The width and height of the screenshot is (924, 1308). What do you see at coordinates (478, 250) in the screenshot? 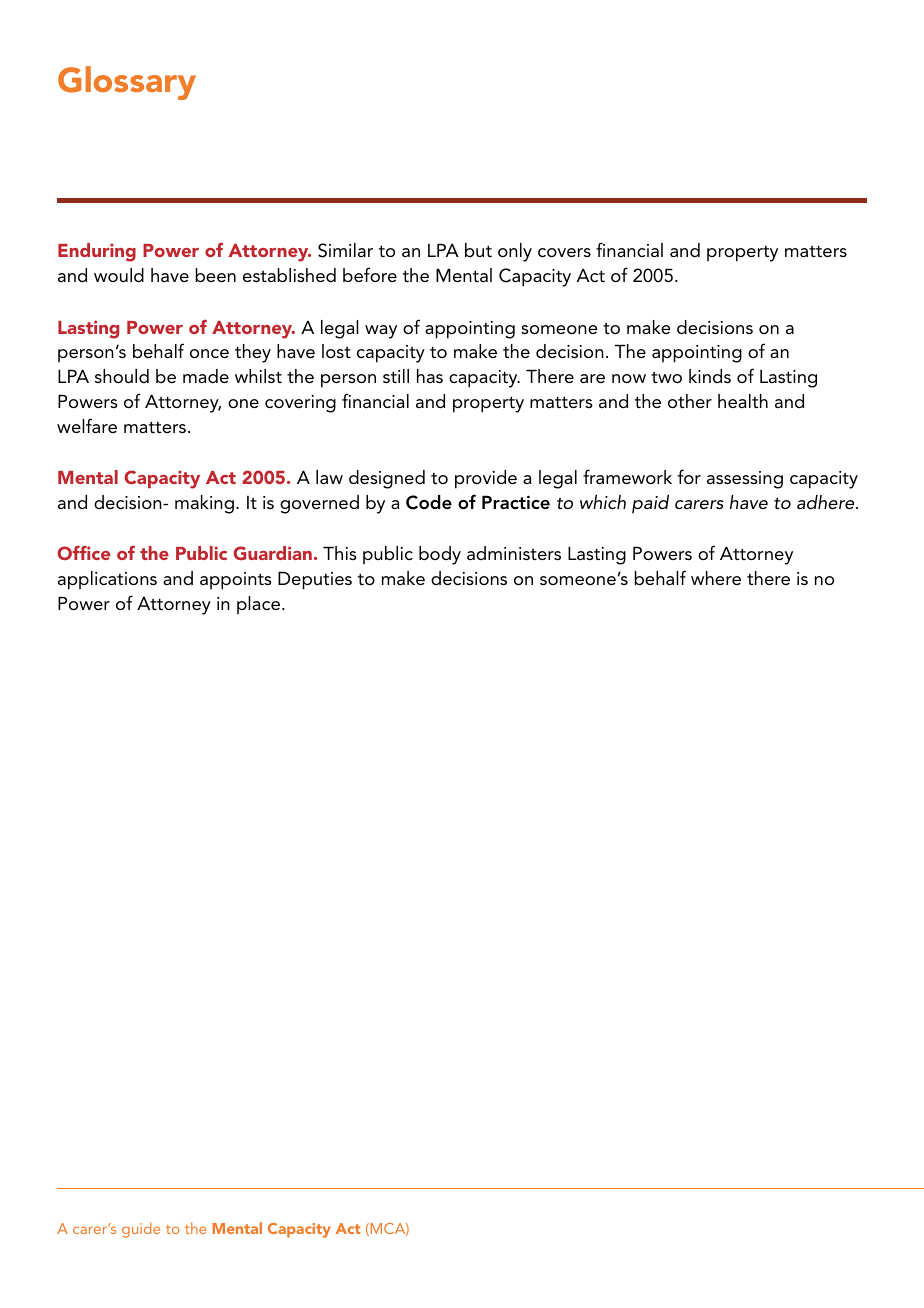
I see `but` at bounding box center [478, 250].
